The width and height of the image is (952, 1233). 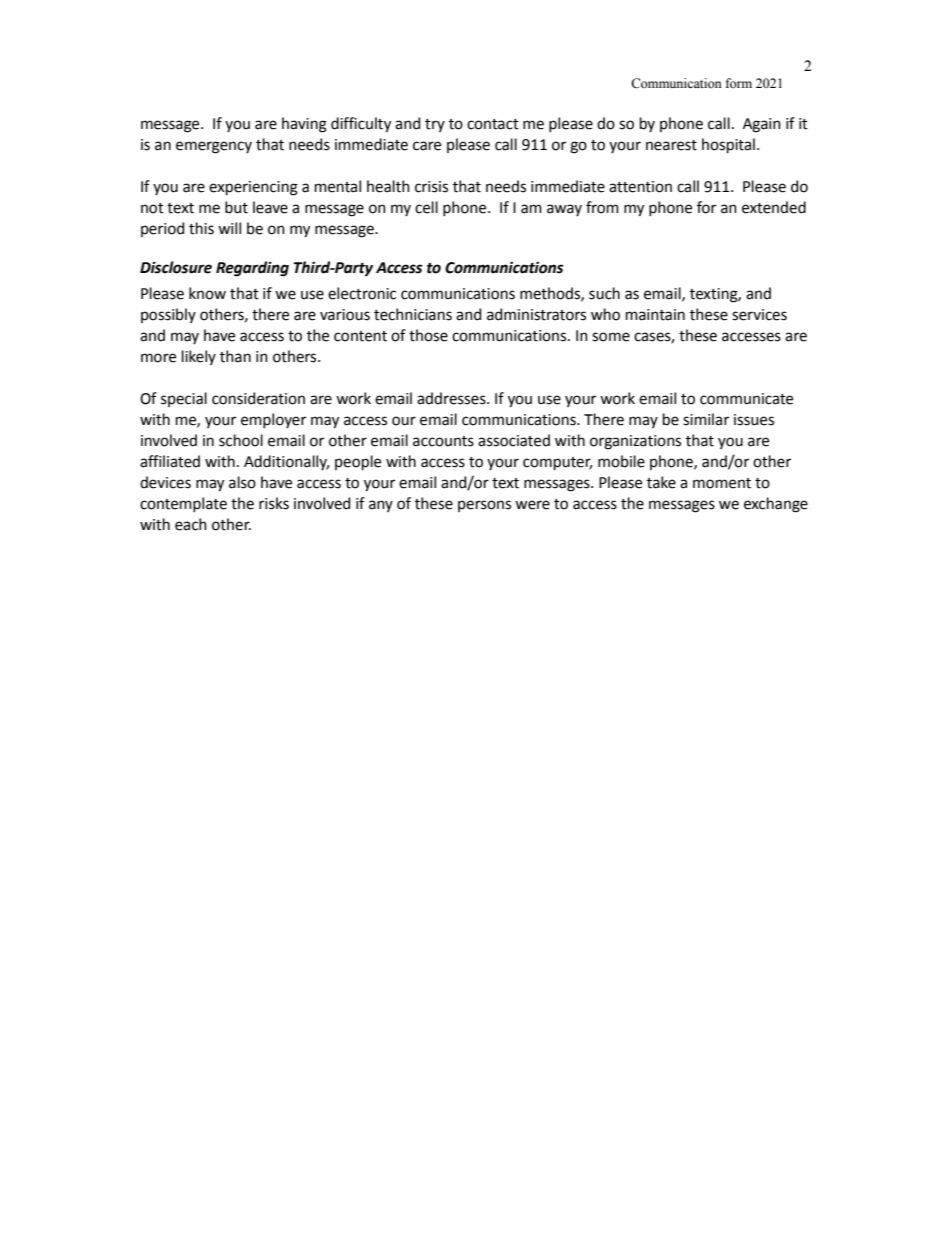 I want to click on technicians, so click(x=413, y=314).
